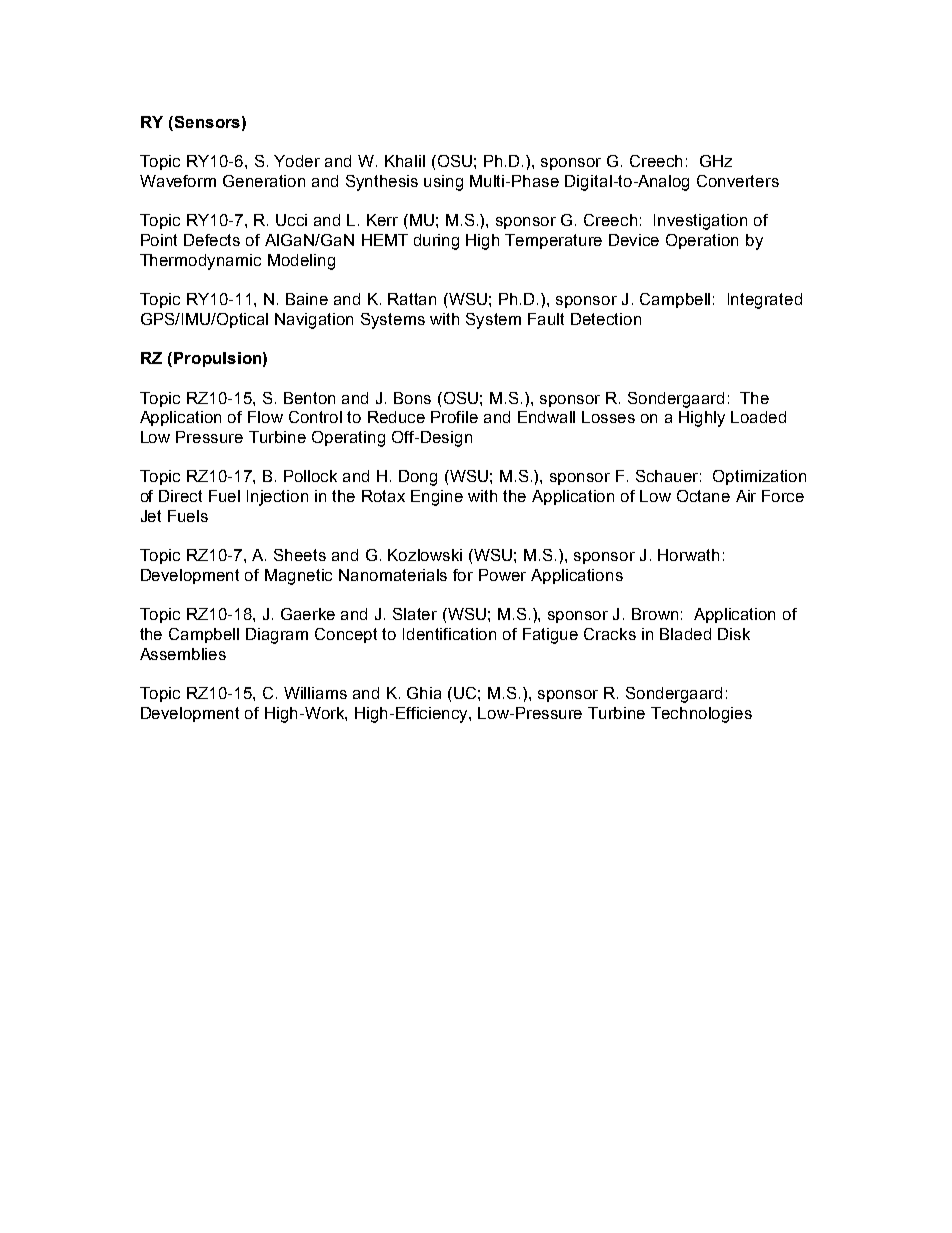 The width and height of the screenshot is (952, 1233). Describe the element at coordinates (738, 181) in the screenshot. I see `Converters` at that location.
